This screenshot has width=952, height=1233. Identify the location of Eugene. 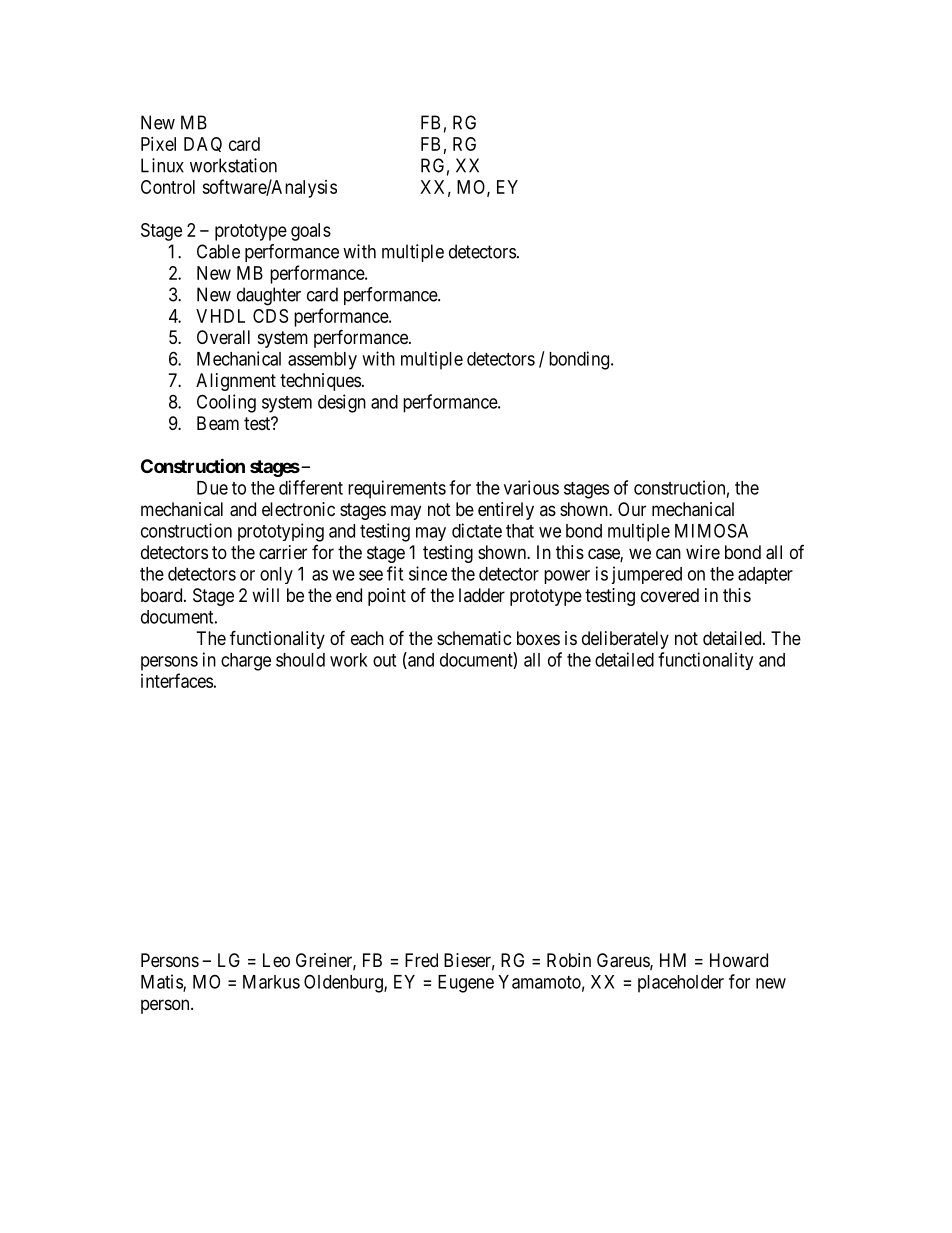
(466, 984).
